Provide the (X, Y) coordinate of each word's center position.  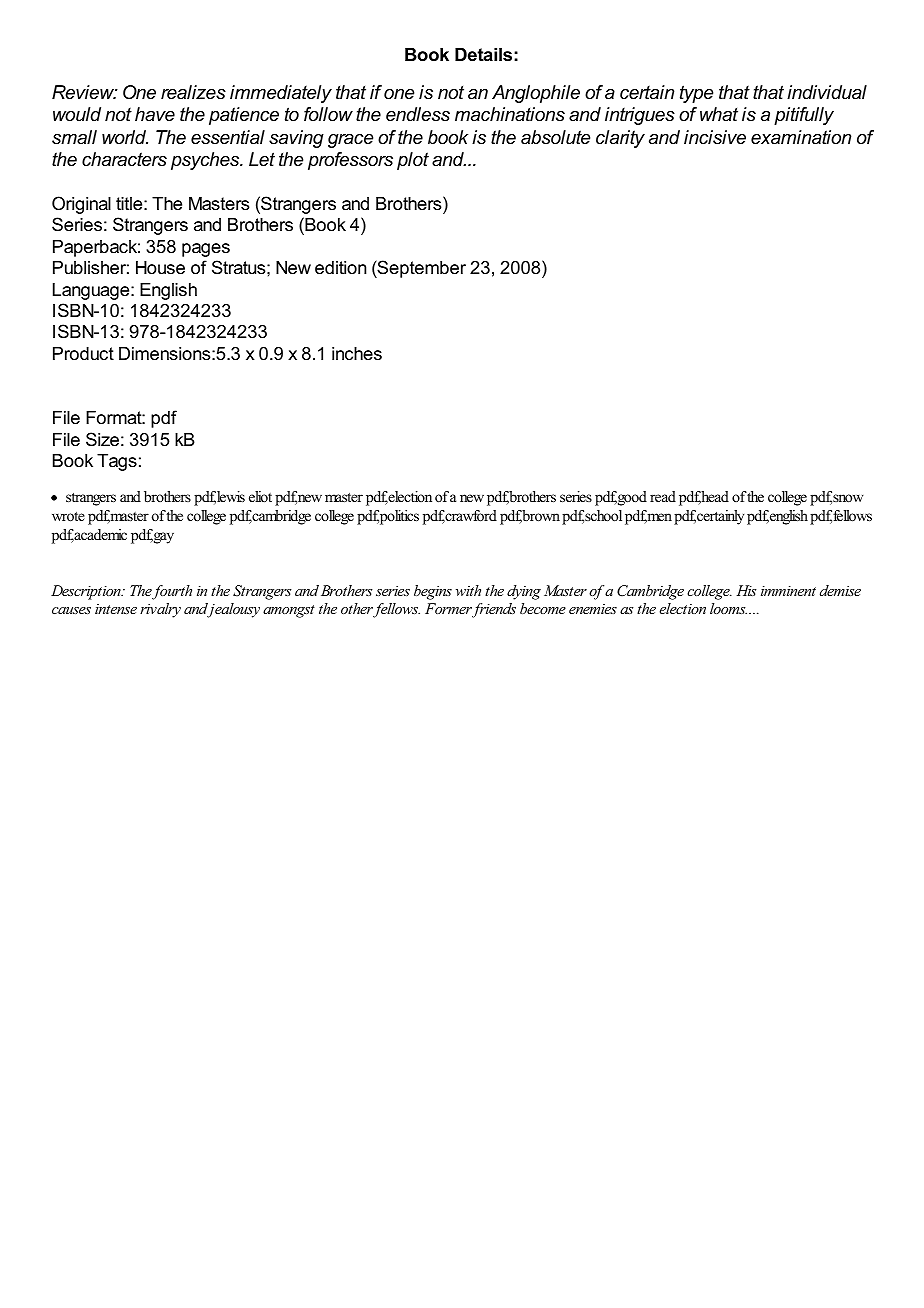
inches (357, 353)
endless (418, 114)
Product (83, 353)
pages (206, 250)
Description (87, 592)
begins (433, 592)
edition (340, 268)
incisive (715, 137)
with (468, 590)
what (719, 114)
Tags (117, 462)
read (663, 496)
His (746, 590)
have (155, 114)
